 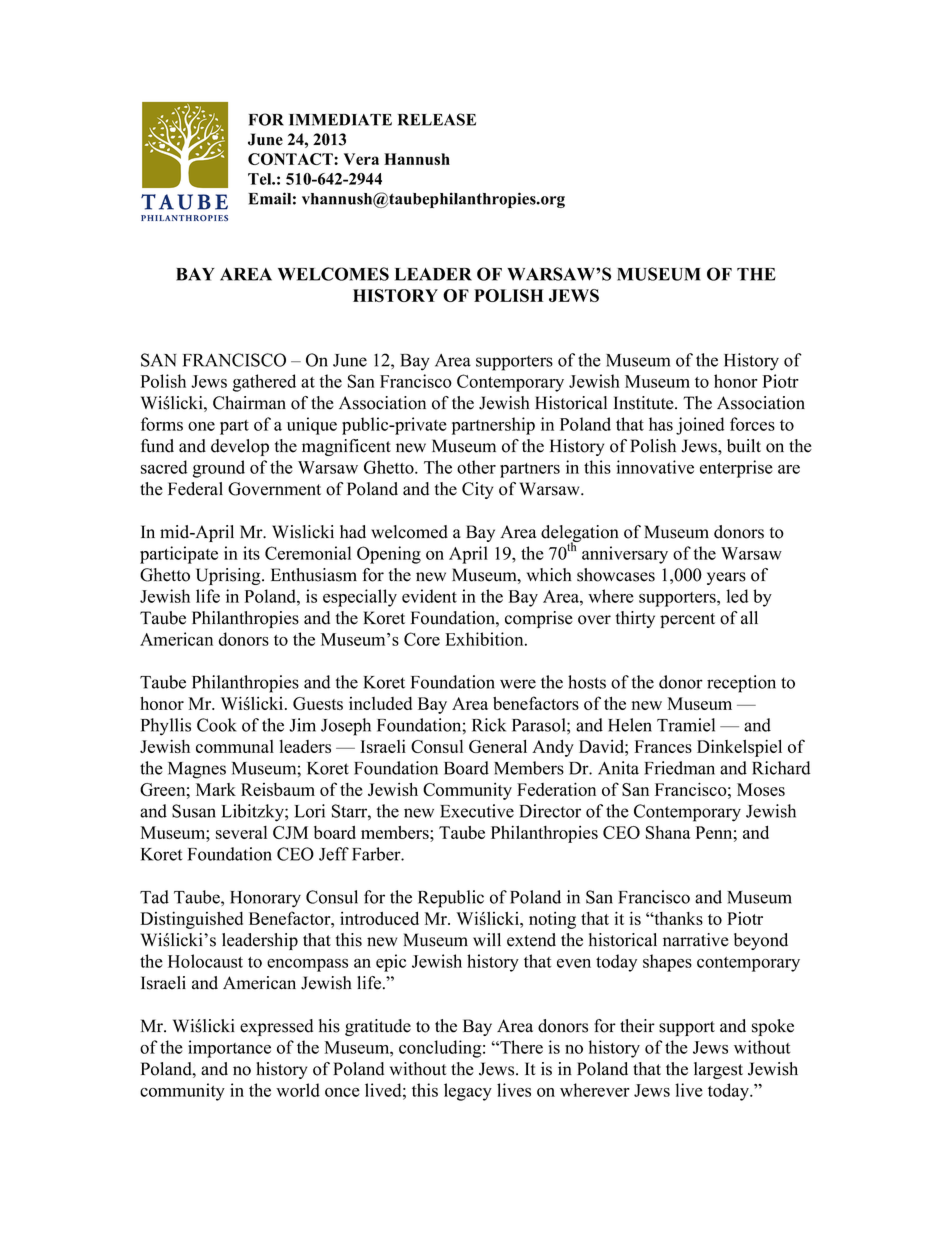 I want to click on legacy, so click(x=468, y=1092).
